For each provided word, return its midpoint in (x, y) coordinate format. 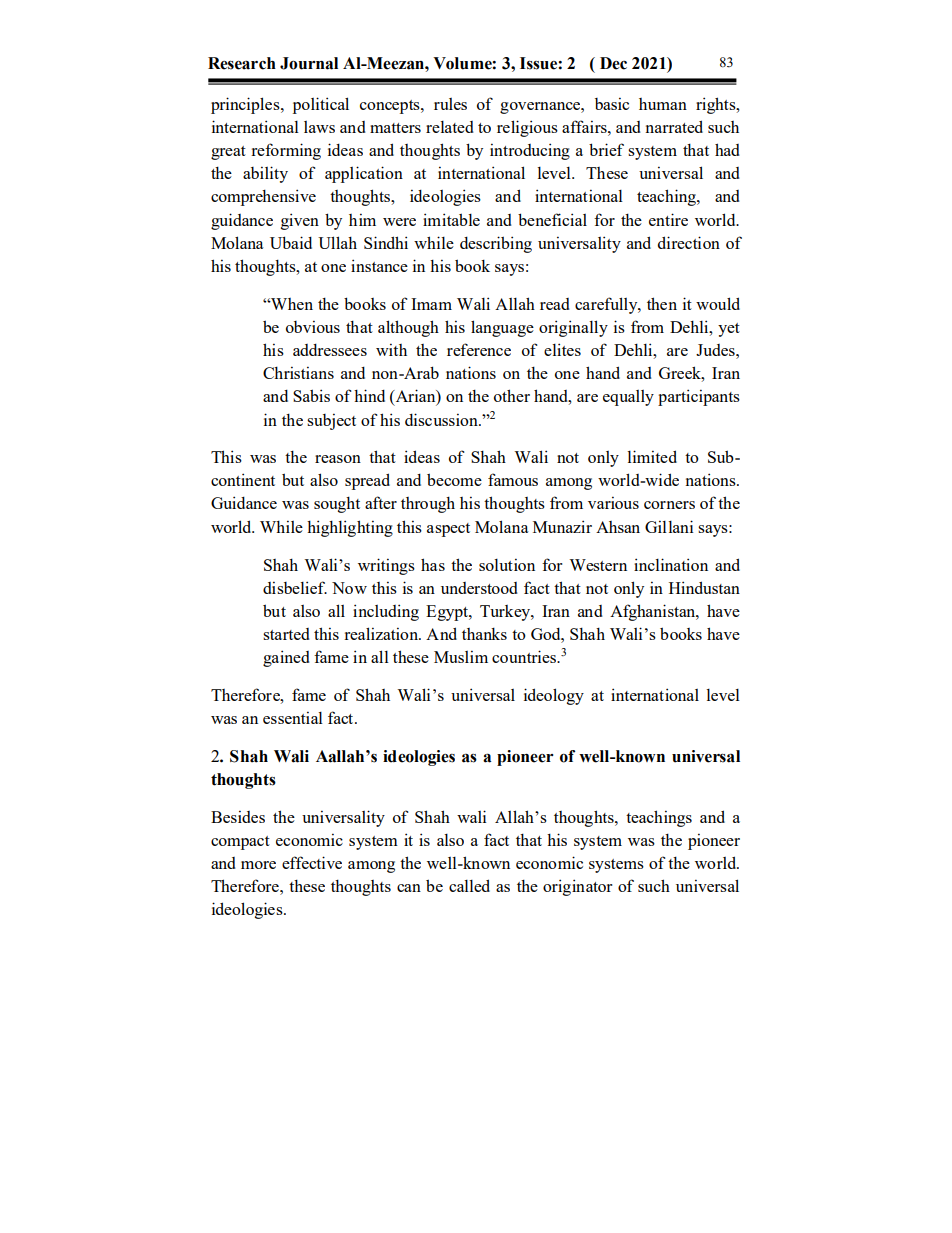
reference (479, 349)
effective (312, 862)
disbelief (295, 587)
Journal (309, 63)
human (663, 104)
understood (479, 588)
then (662, 303)
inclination (671, 564)
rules (450, 104)
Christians (298, 372)
